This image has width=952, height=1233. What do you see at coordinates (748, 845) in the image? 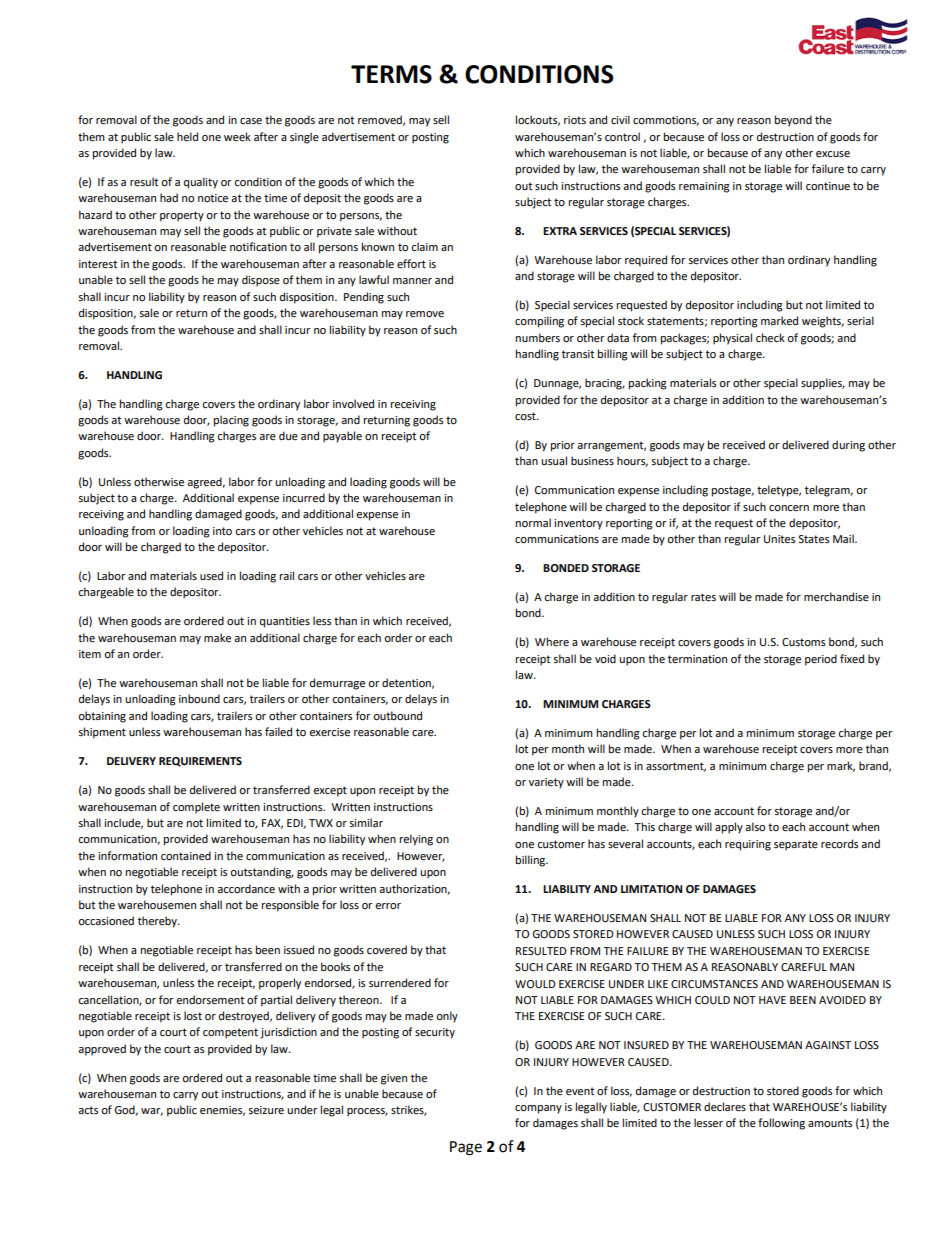
I see `requiring` at bounding box center [748, 845].
